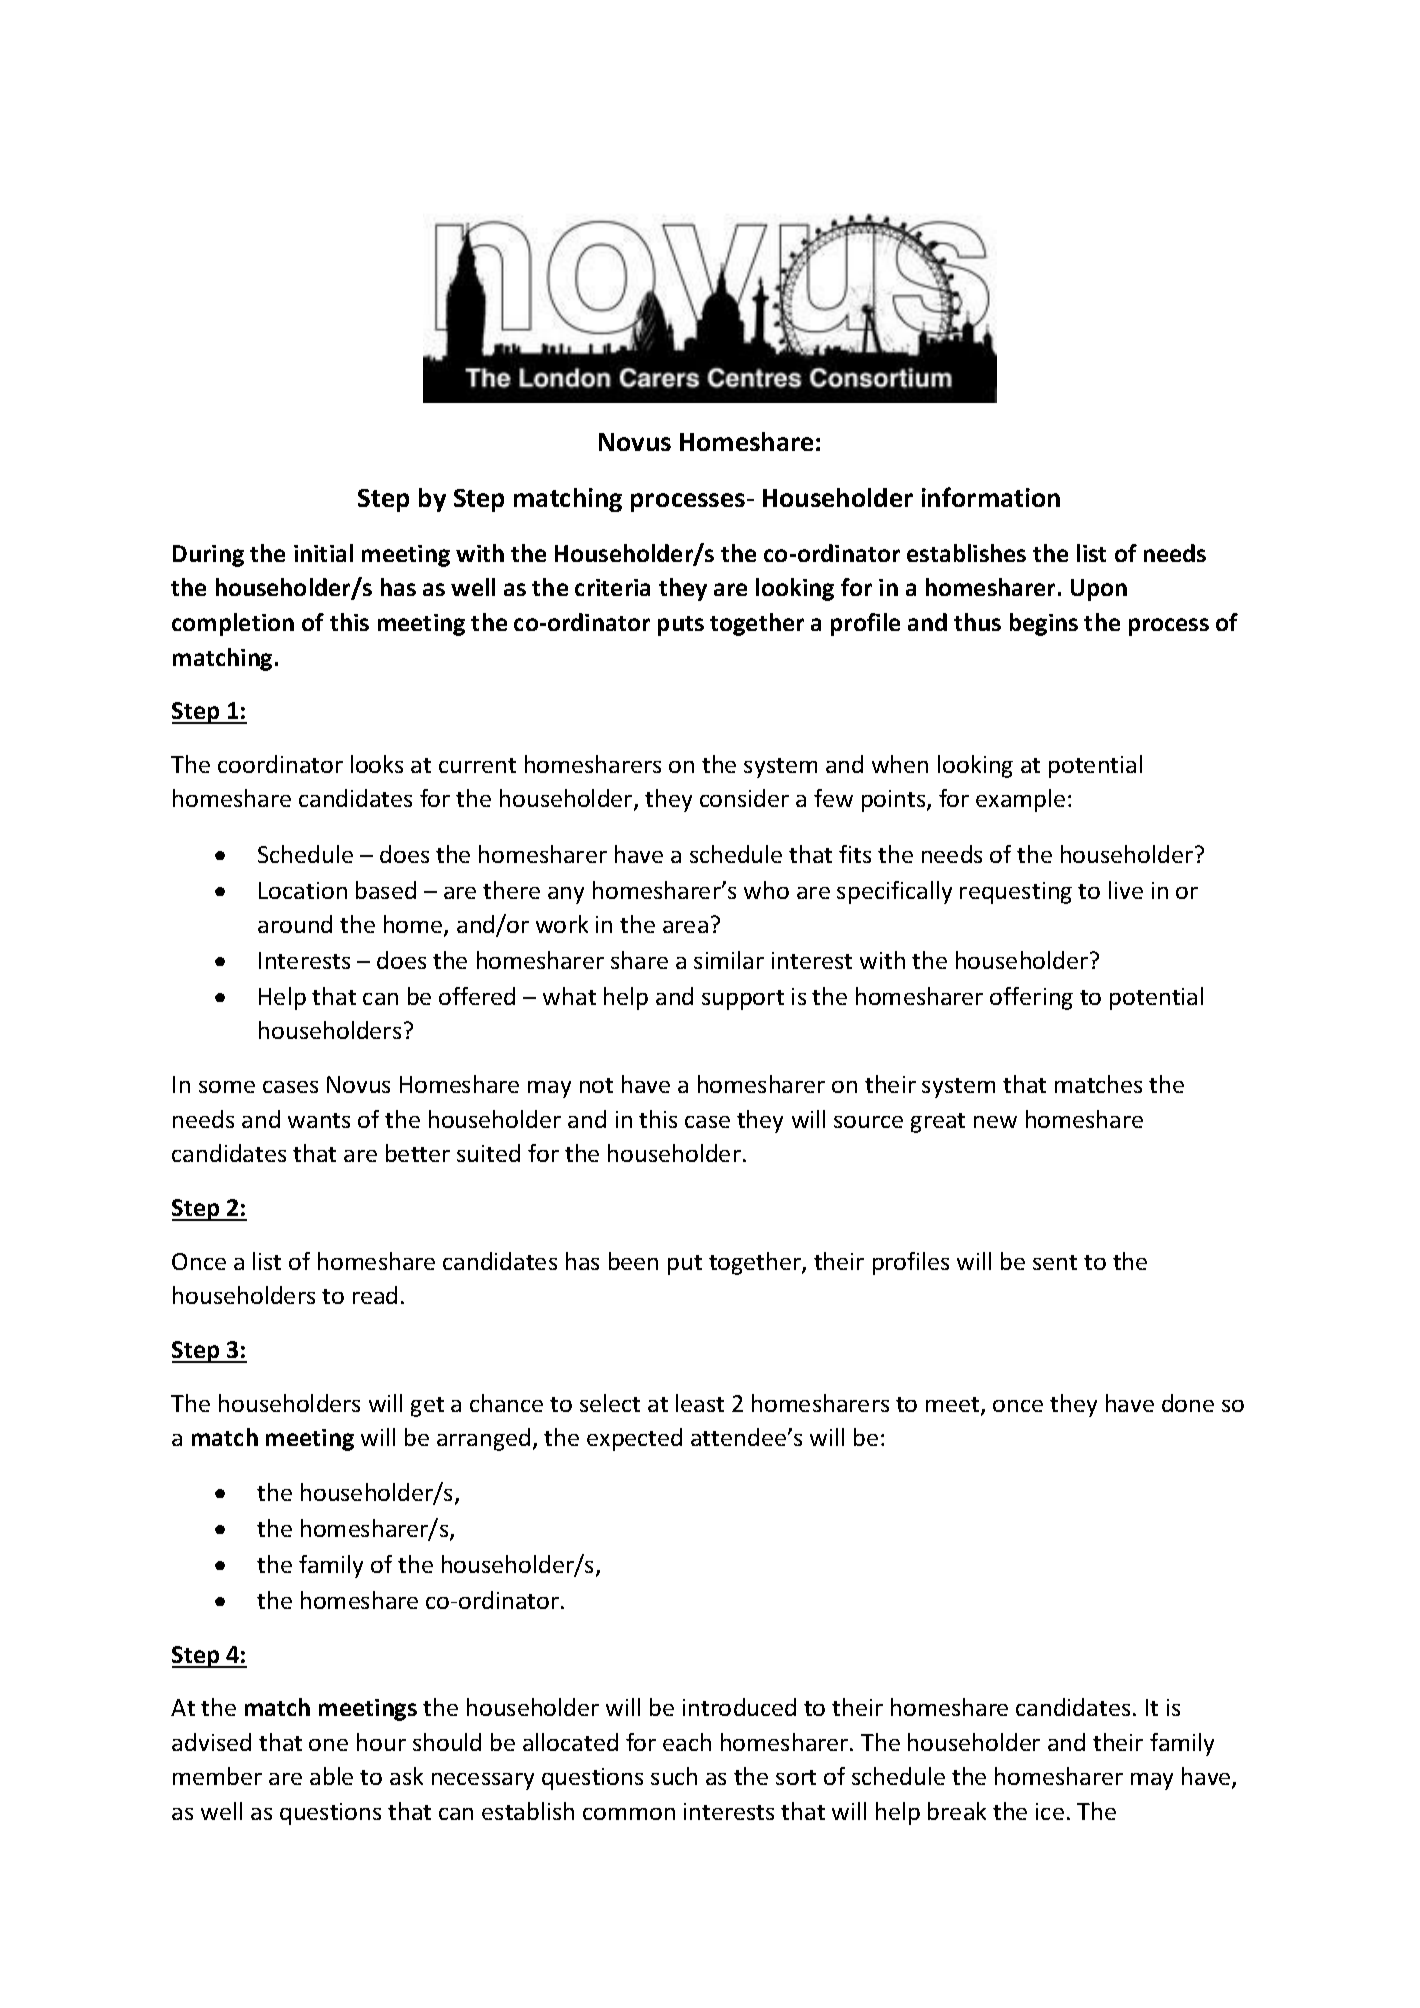 The height and width of the screenshot is (2008, 1420). I want to click on such, so click(674, 1776).
